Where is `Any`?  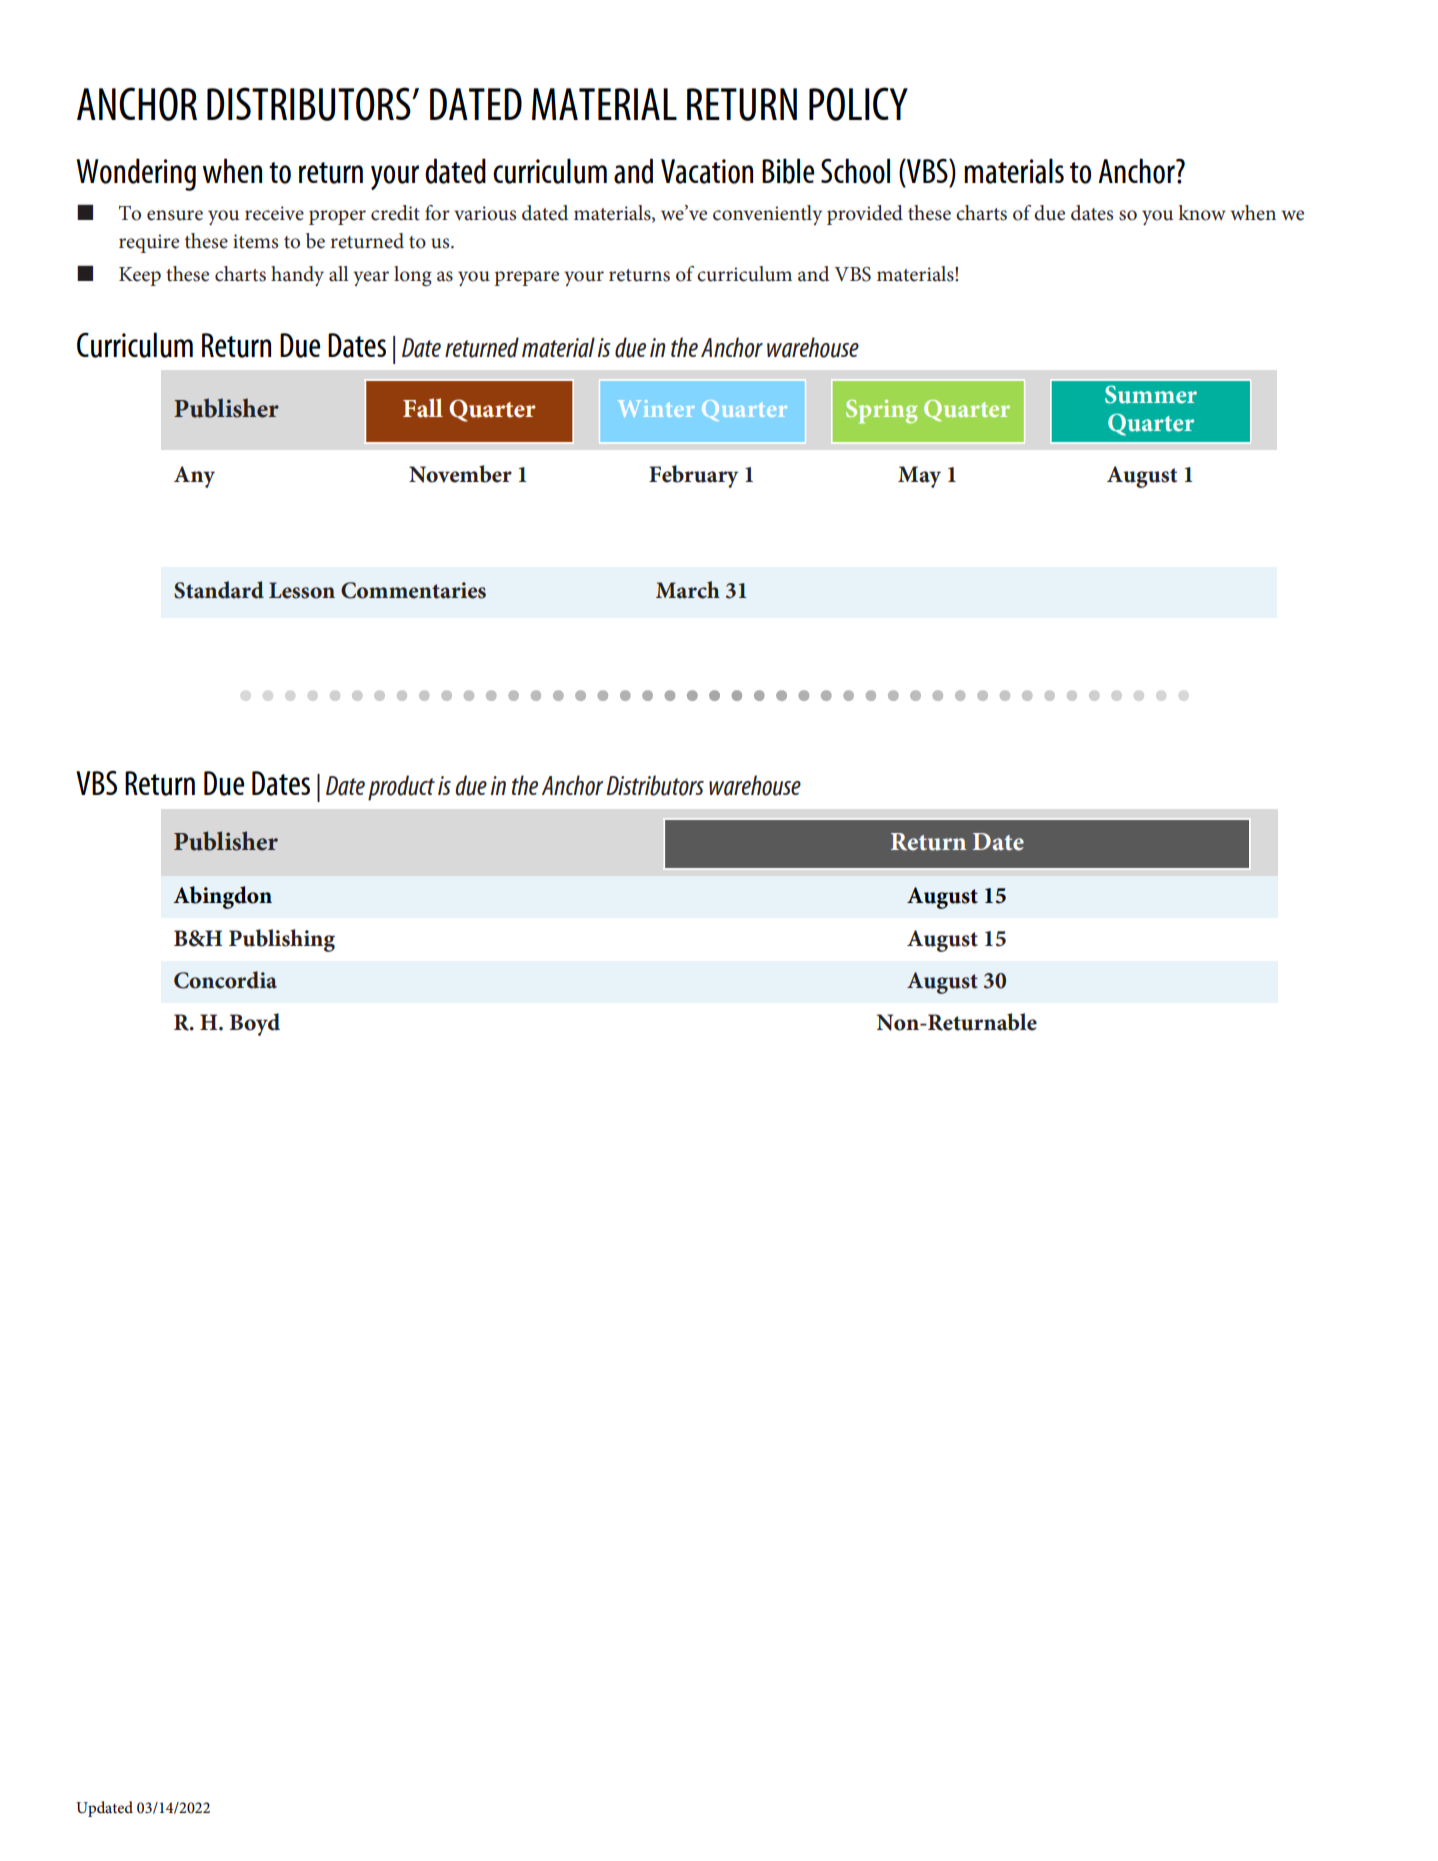
Any is located at coordinates (194, 477).
